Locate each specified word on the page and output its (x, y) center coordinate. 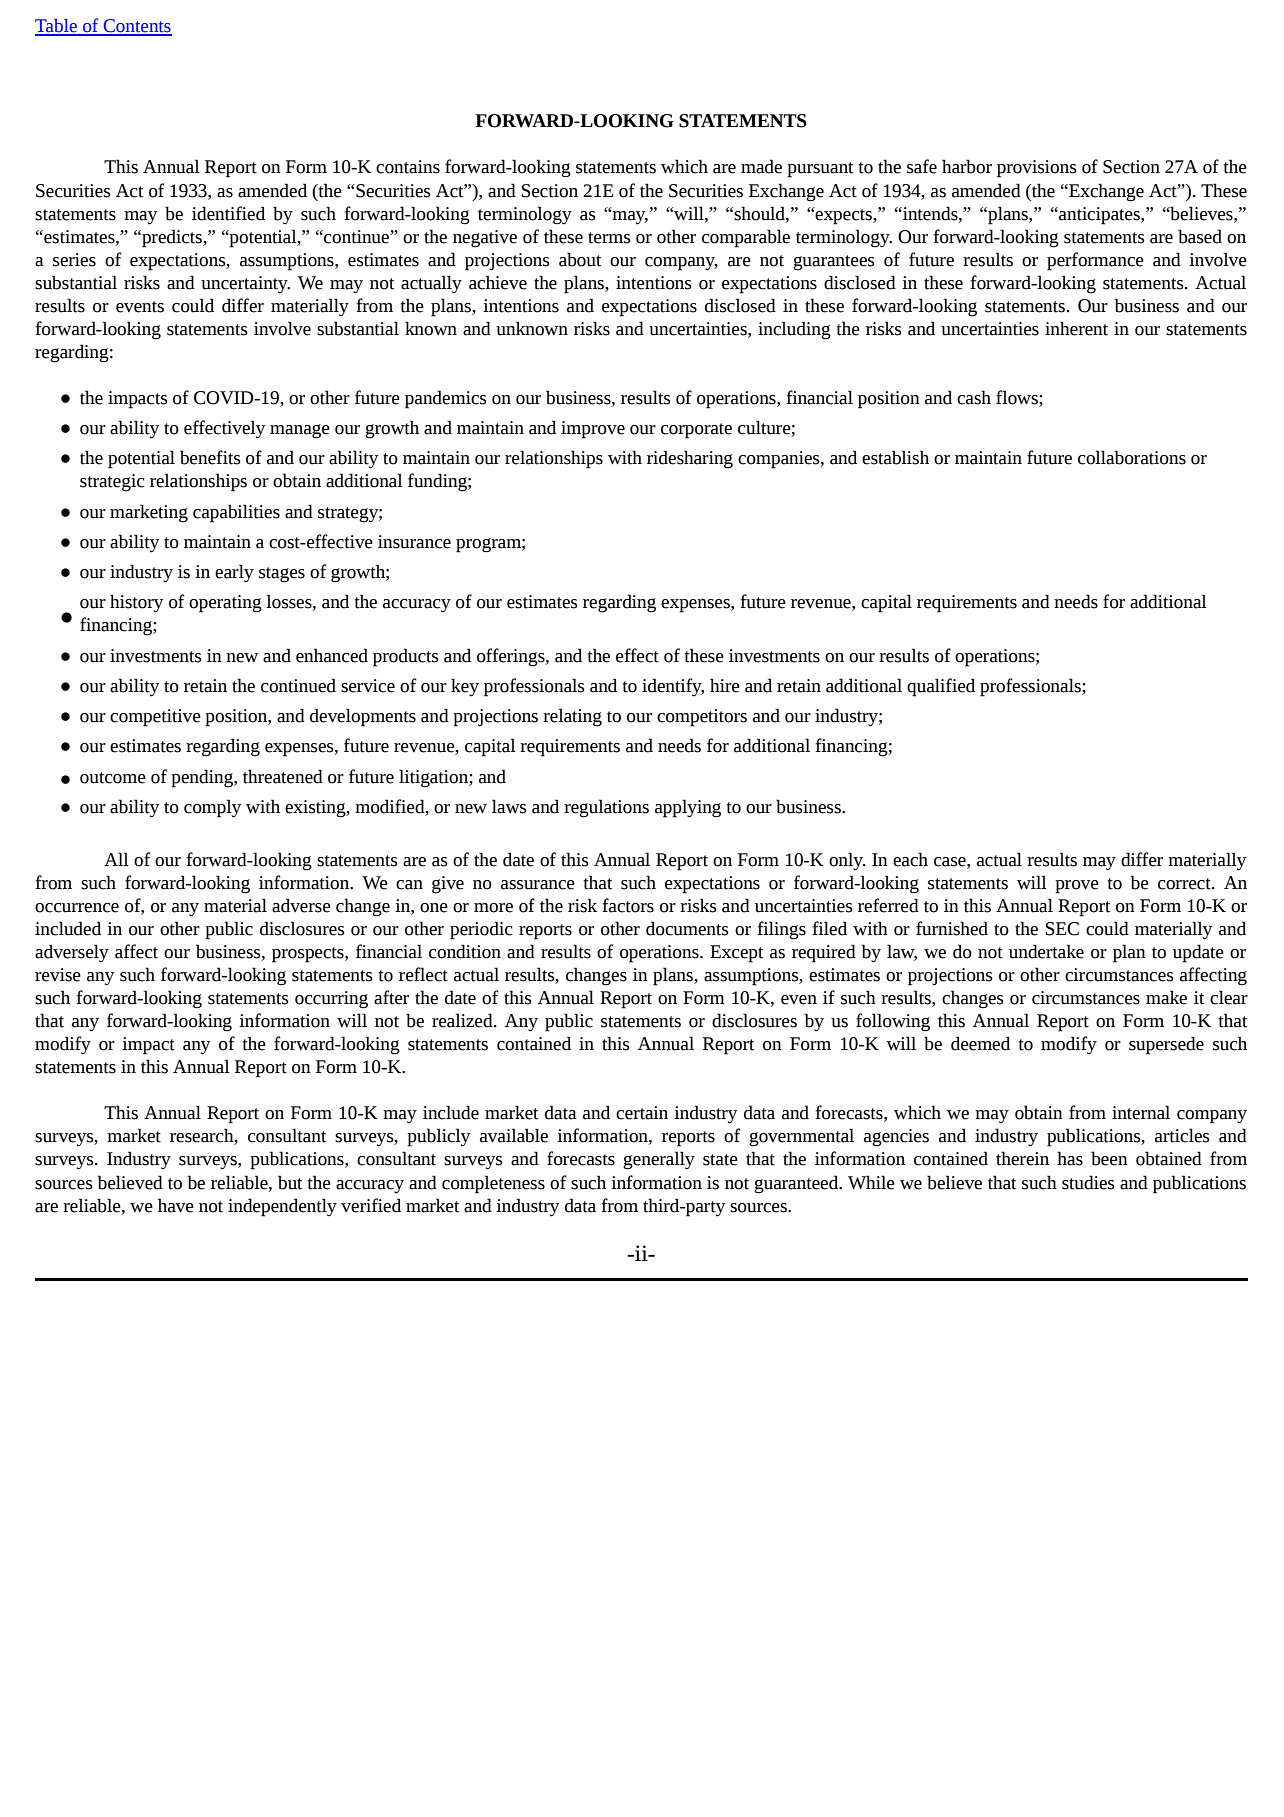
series (74, 260)
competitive (155, 718)
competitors (702, 718)
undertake (1046, 951)
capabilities (236, 513)
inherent (1076, 328)
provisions (1037, 169)
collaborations (1132, 457)
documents (687, 928)
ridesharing (690, 459)
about (580, 259)
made (761, 166)
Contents (136, 27)
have (176, 1205)
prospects (309, 955)
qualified (941, 687)
